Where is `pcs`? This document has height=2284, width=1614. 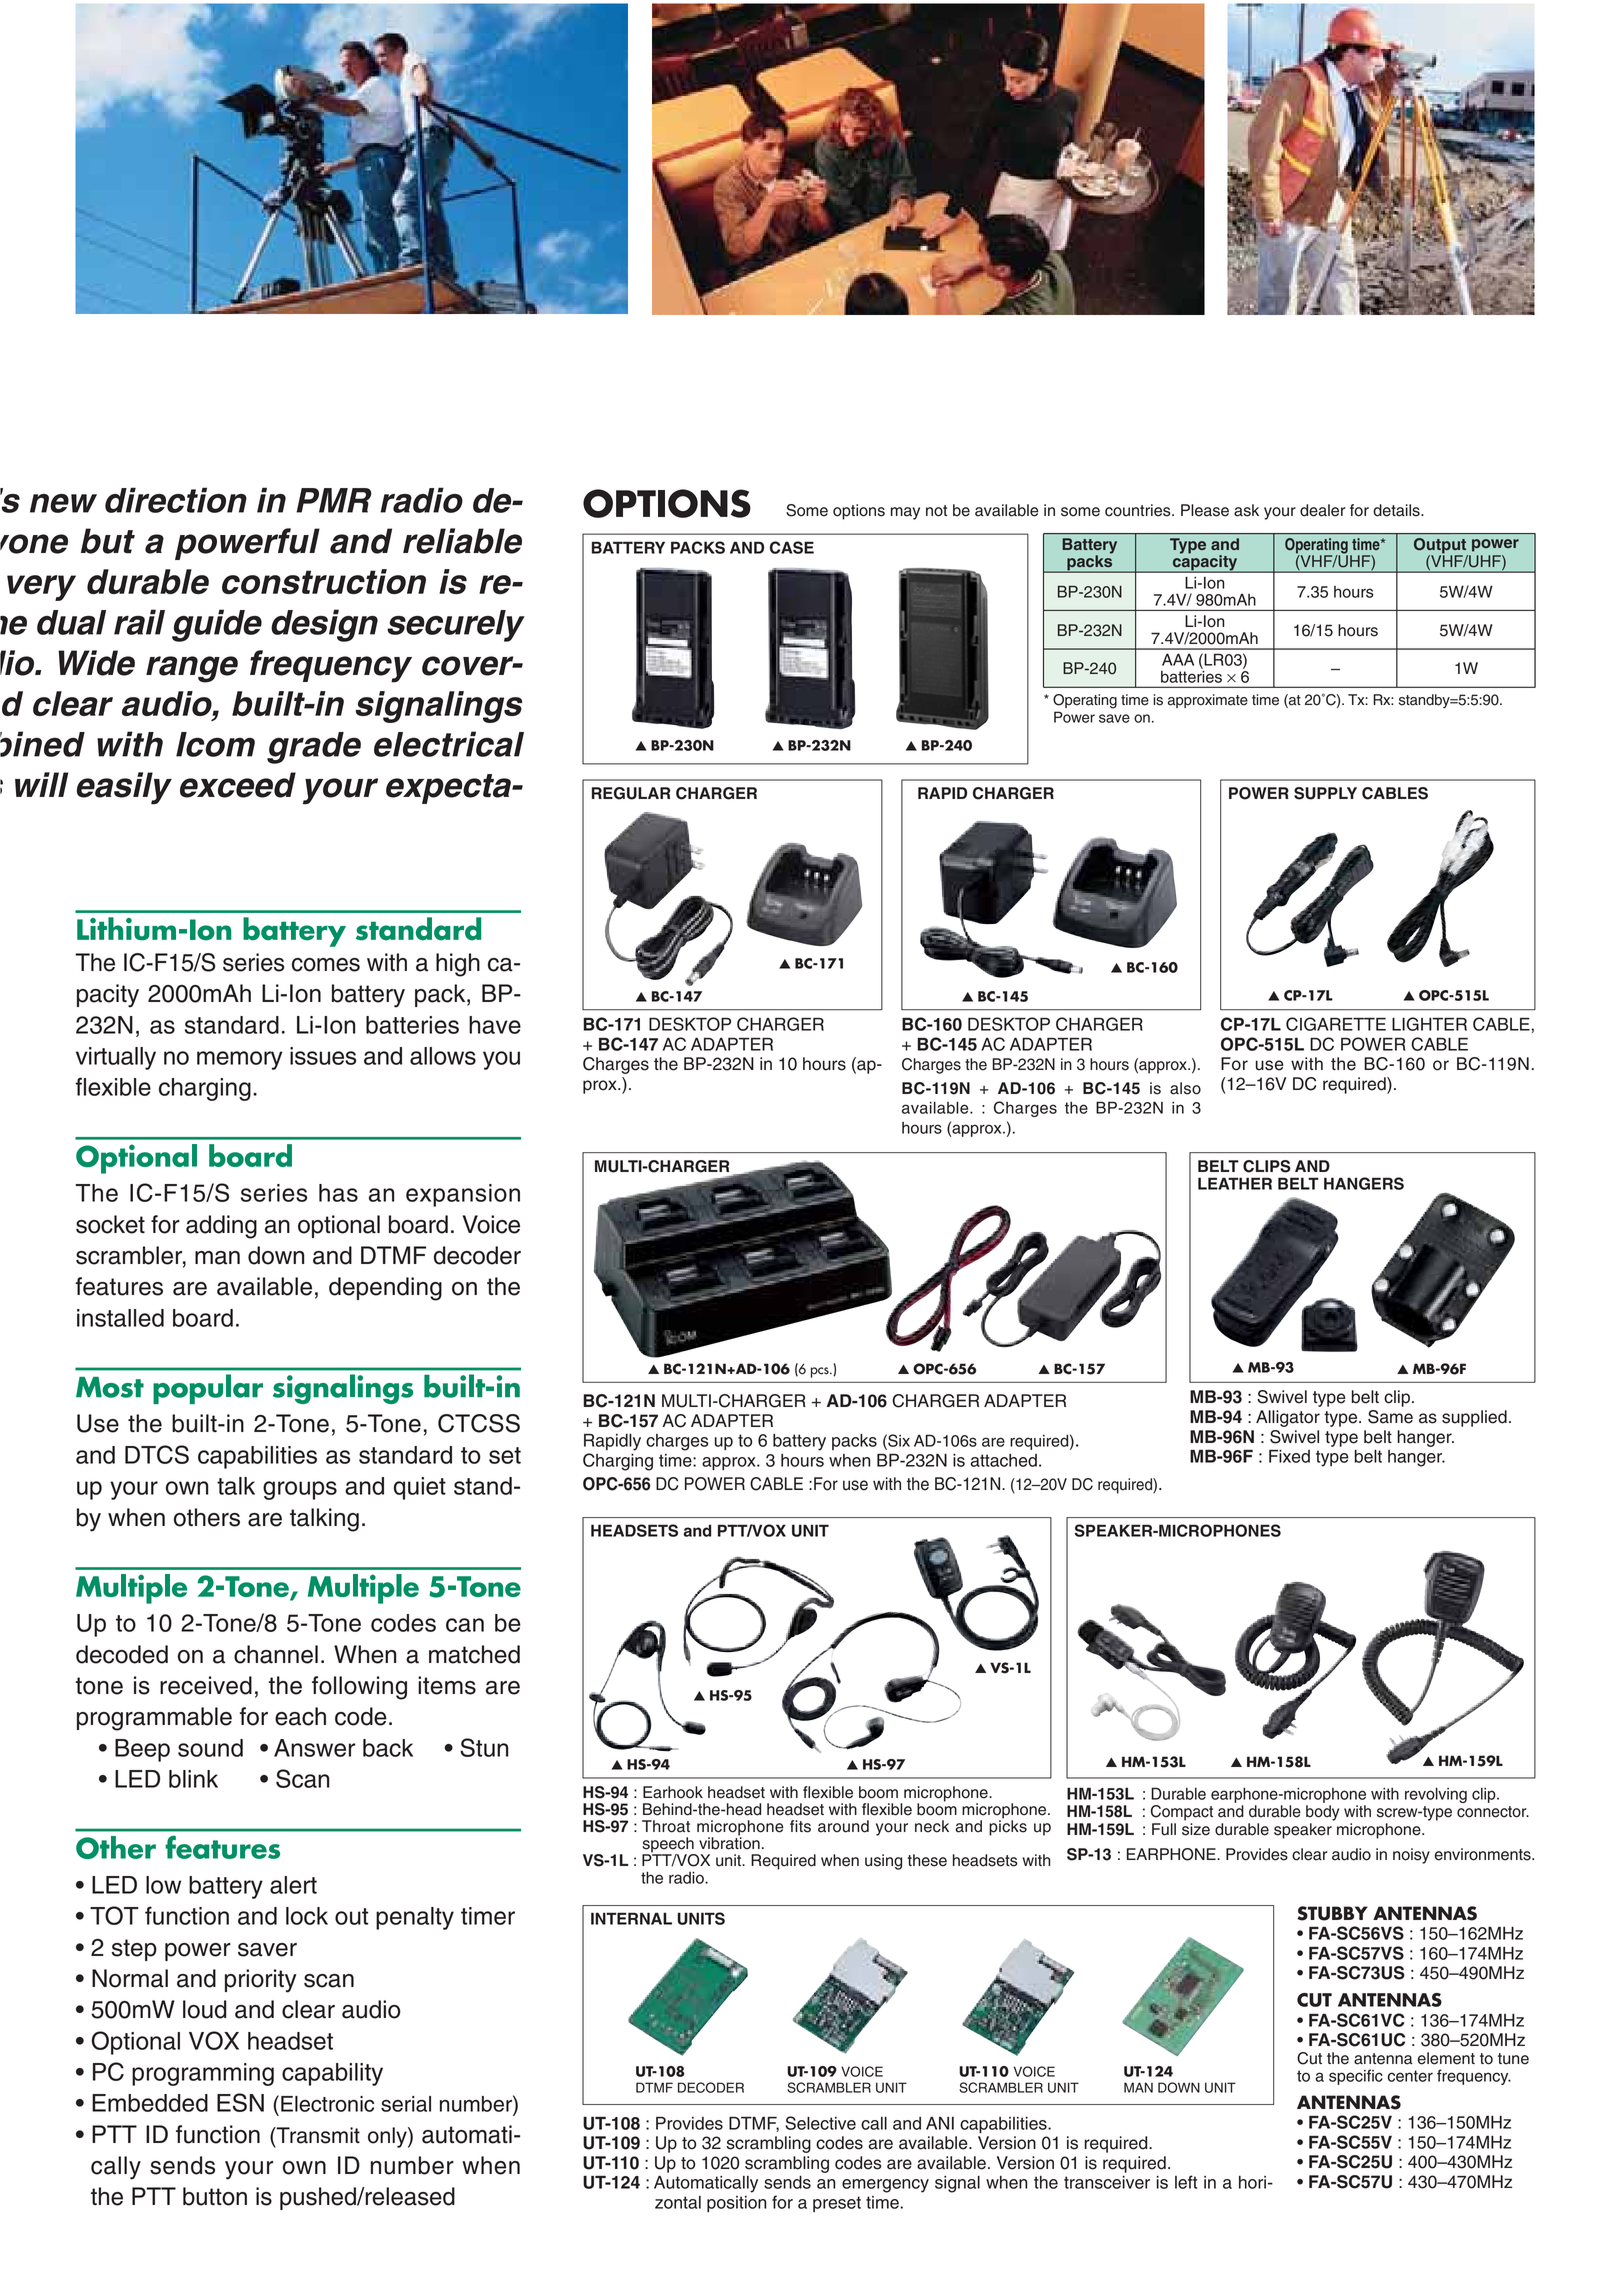
pcs is located at coordinates (821, 1372).
